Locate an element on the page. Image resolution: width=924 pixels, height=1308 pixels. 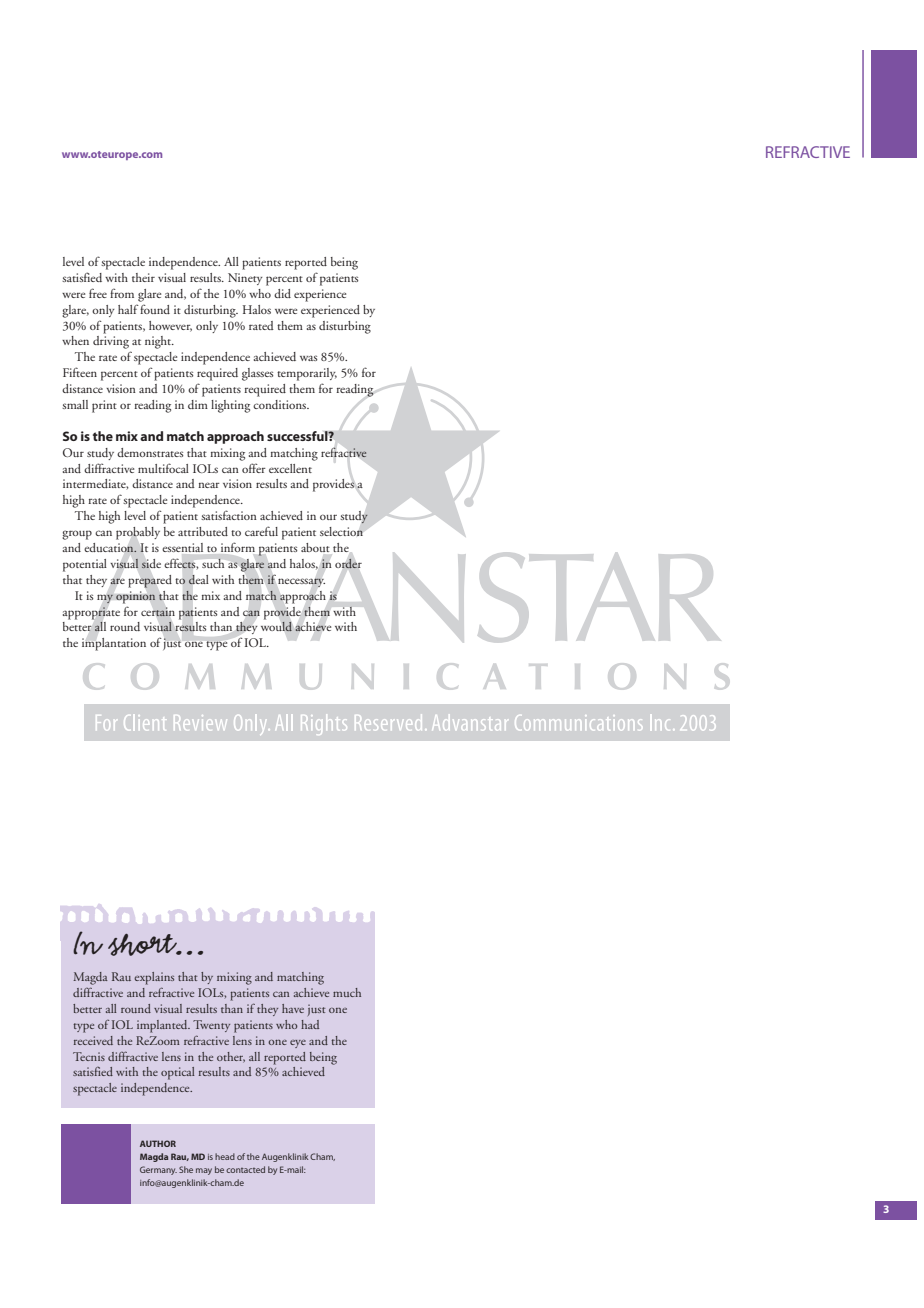
head is located at coordinates (225, 1156).
